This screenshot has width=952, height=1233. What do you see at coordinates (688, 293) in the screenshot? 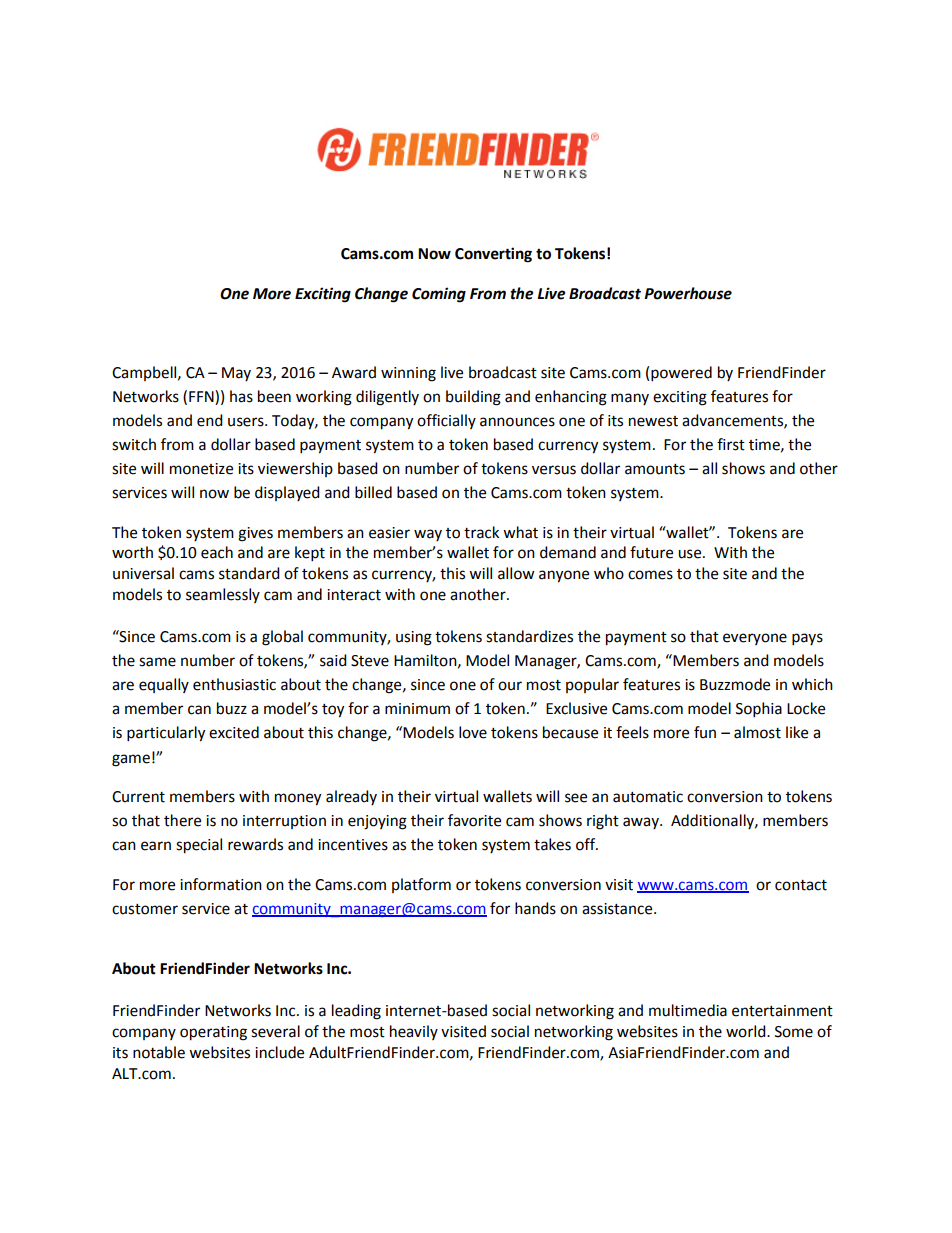
I see `Powerhouse` at bounding box center [688, 293].
